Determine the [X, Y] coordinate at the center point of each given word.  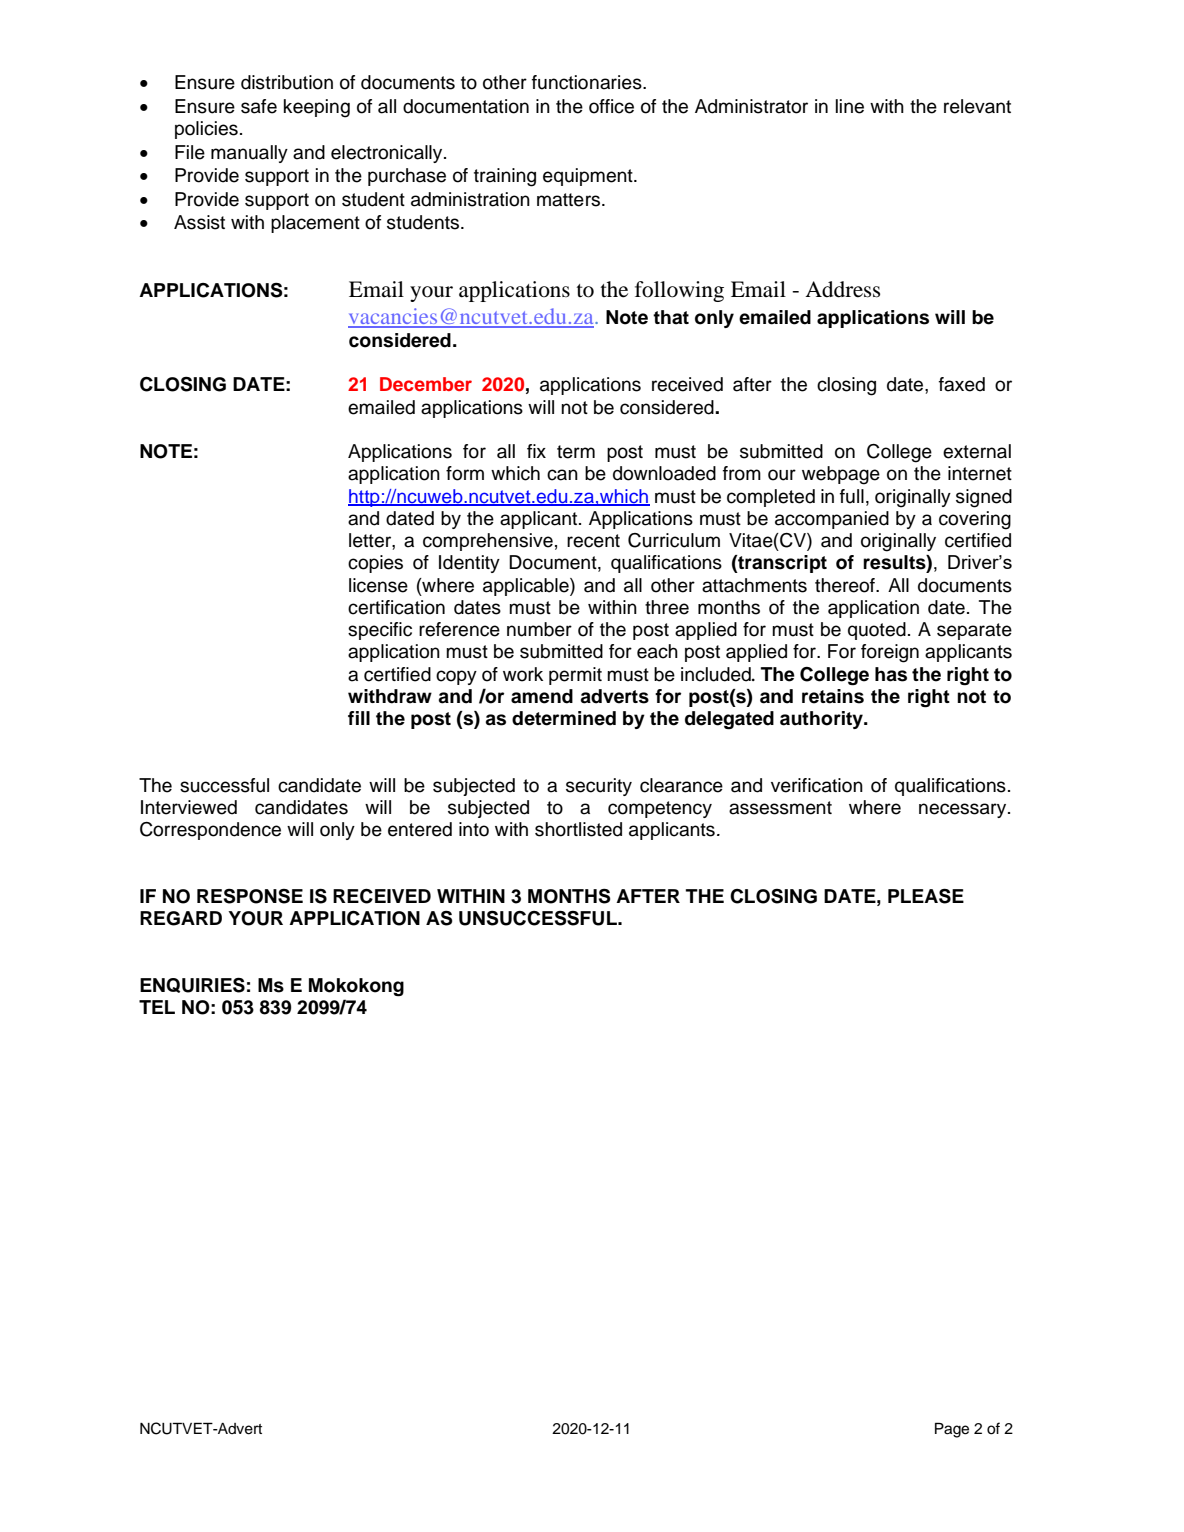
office [611, 106]
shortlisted [578, 829]
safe [259, 106]
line [850, 106]
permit [575, 676]
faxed [962, 384]
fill [359, 718]
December [426, 384]
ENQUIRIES [192, 985]
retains [833, 696]
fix [536, 451]
